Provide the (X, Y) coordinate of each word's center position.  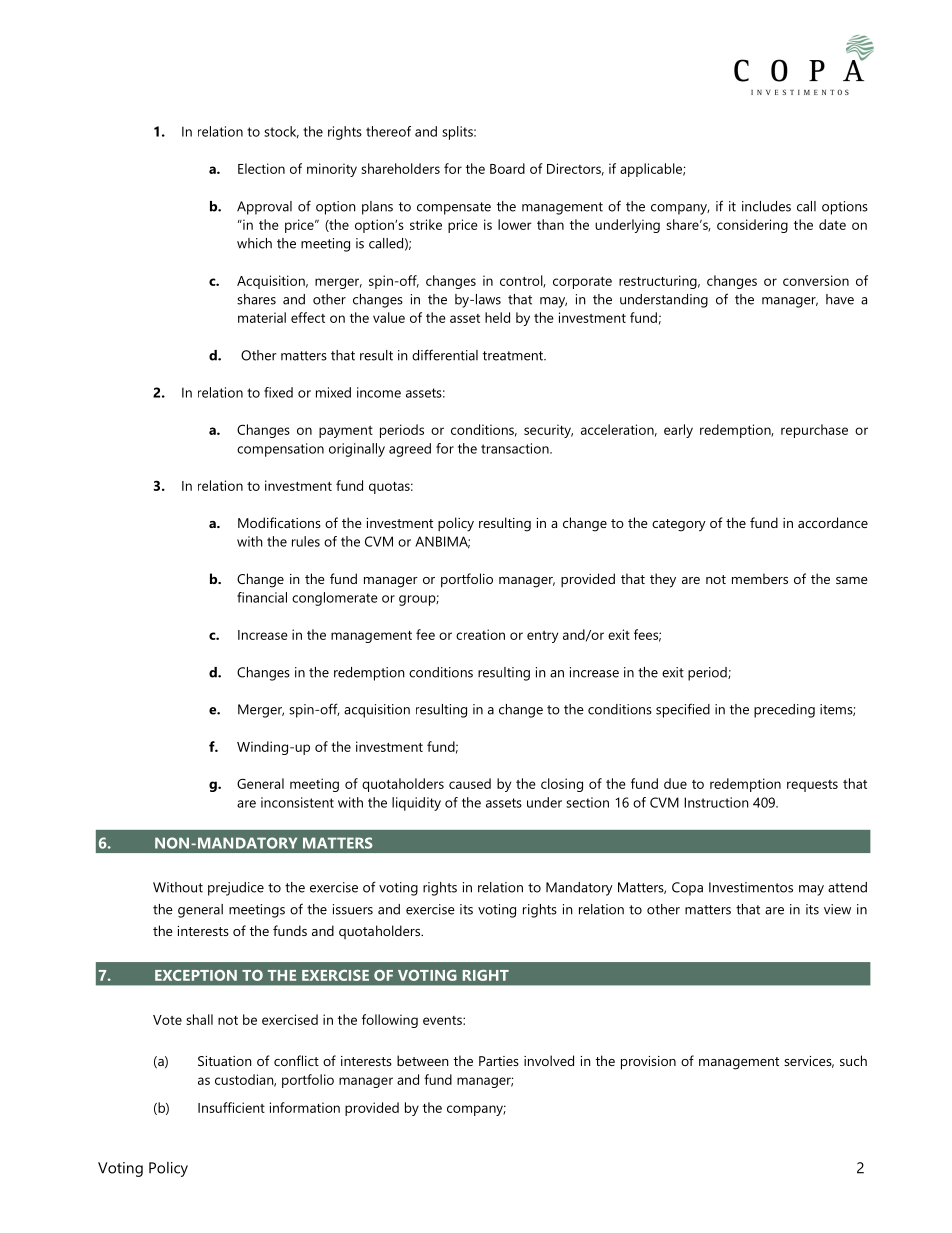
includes (766, 206)
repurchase (814, 431)
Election (261, 168)
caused (470, 783)
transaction (516, 448)
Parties (499, 1061)
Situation (225, 1061)
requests (812, 786)
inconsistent (297, 802)
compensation (280, 450)
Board (507, 168)
